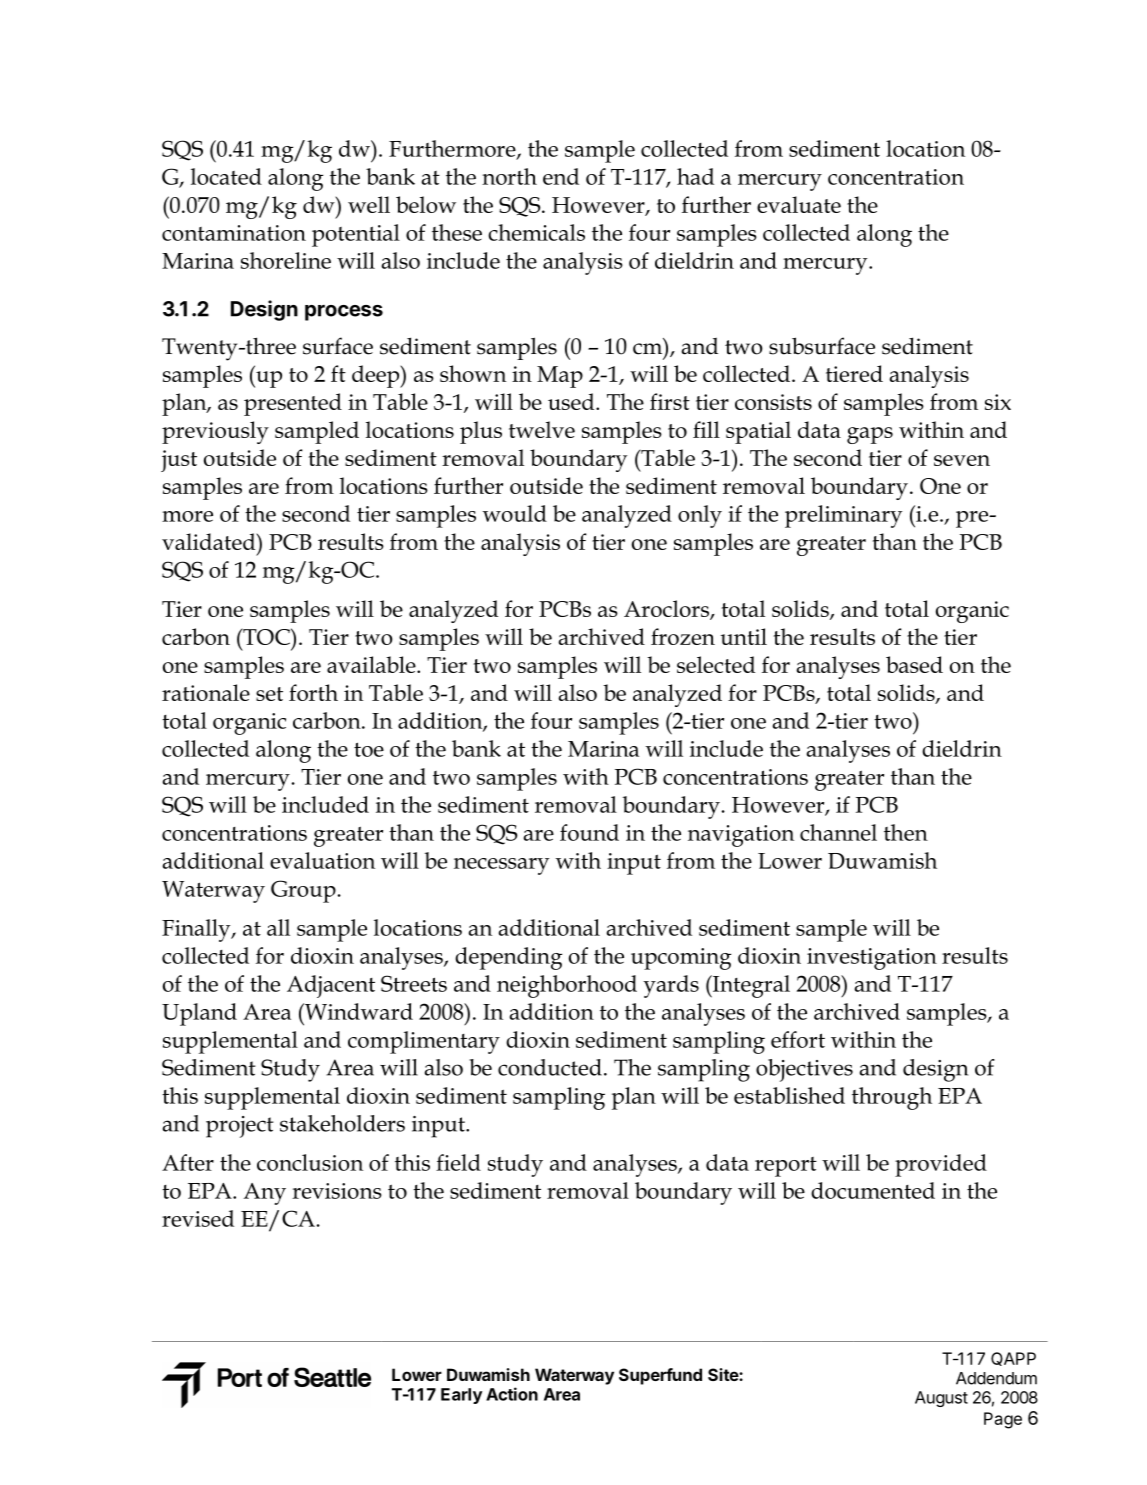 This document has width=1147, height=1485. What do you see at coordinates (683, 636) in the document?
I see `frozen` at bounding box center [683, 636].
